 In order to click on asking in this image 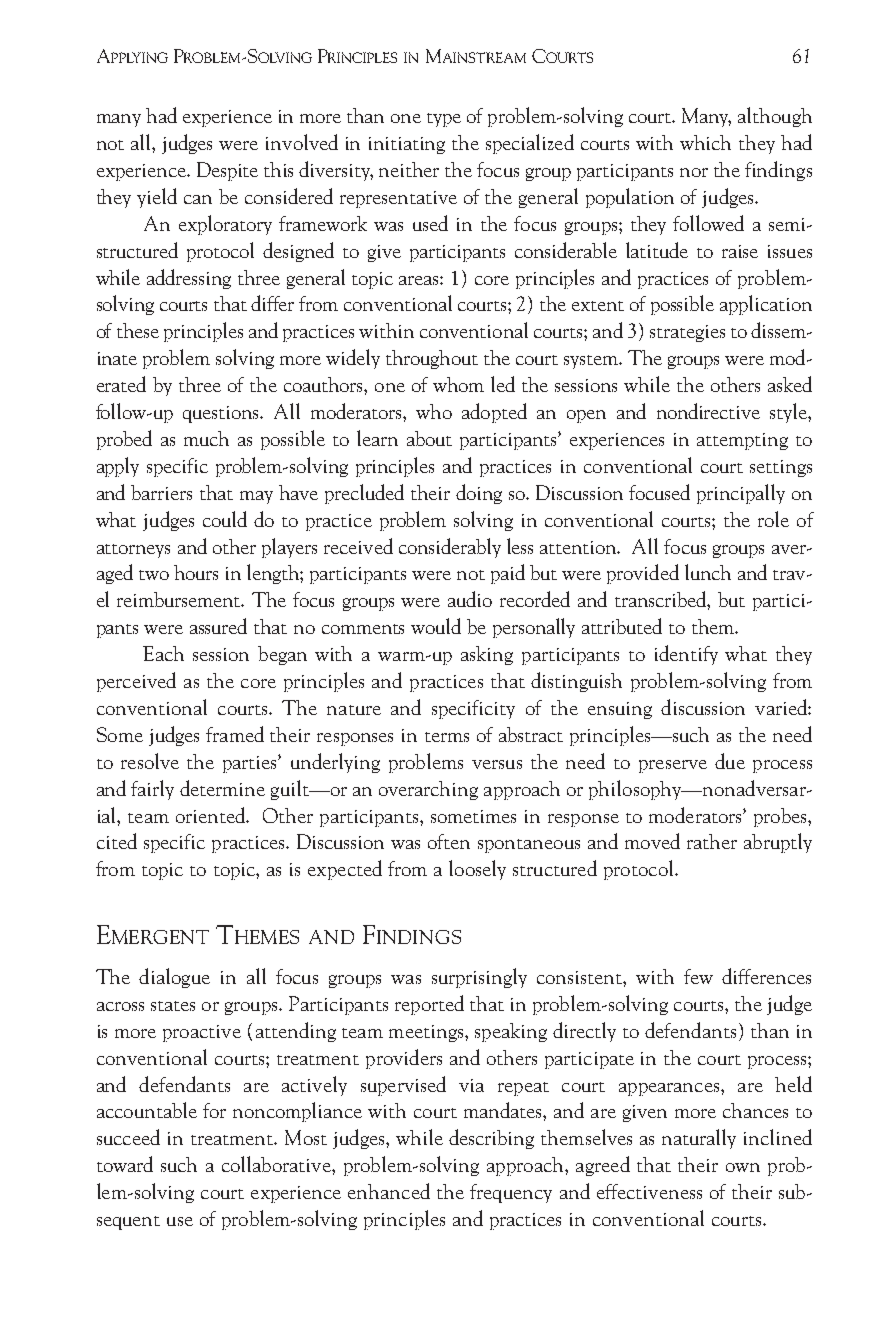, I will do `click(487, 655)`.
